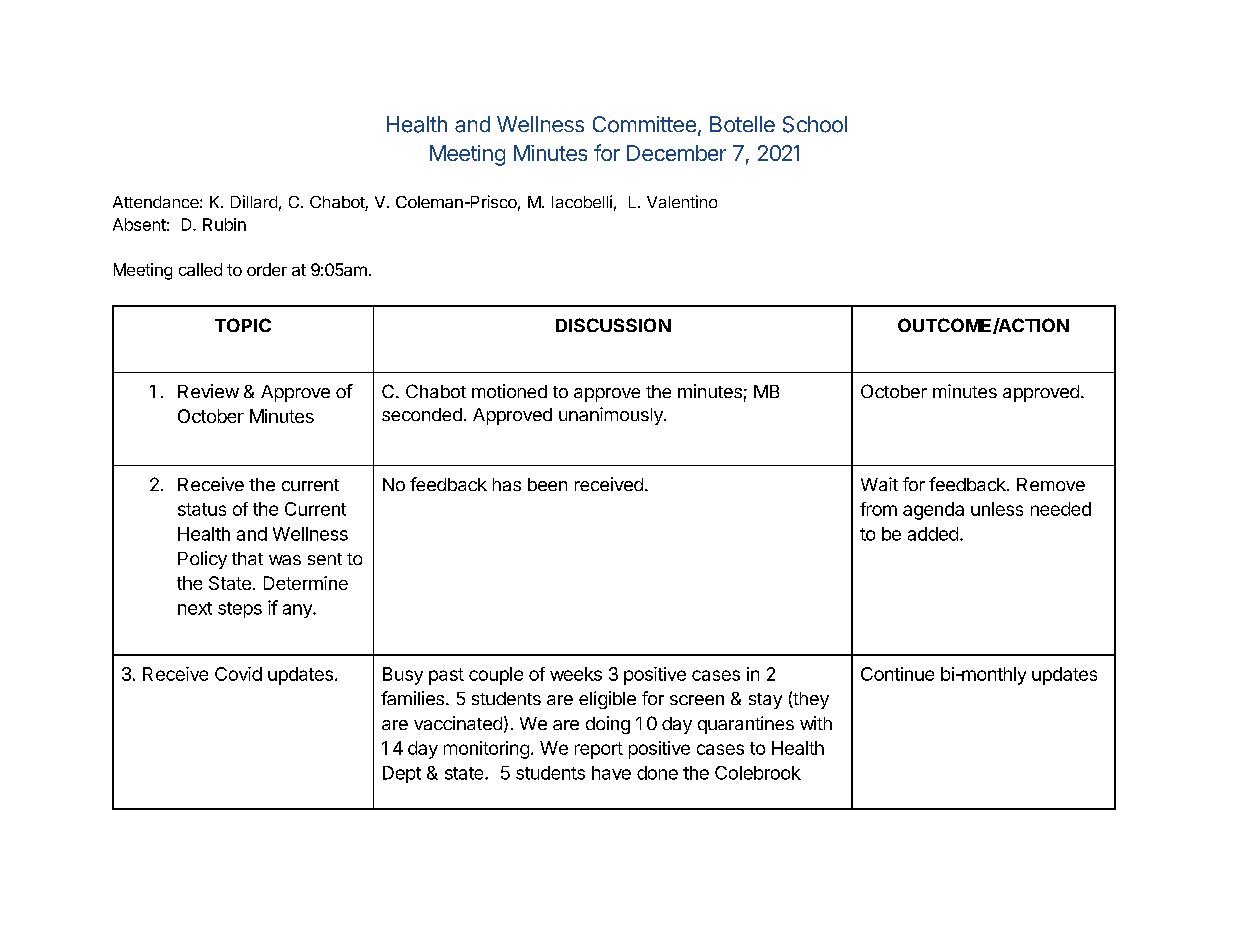 The height and width of the image is (952, 1233). Describe the element at coordinates (816, 723) in the image. I see `with` at that location.
